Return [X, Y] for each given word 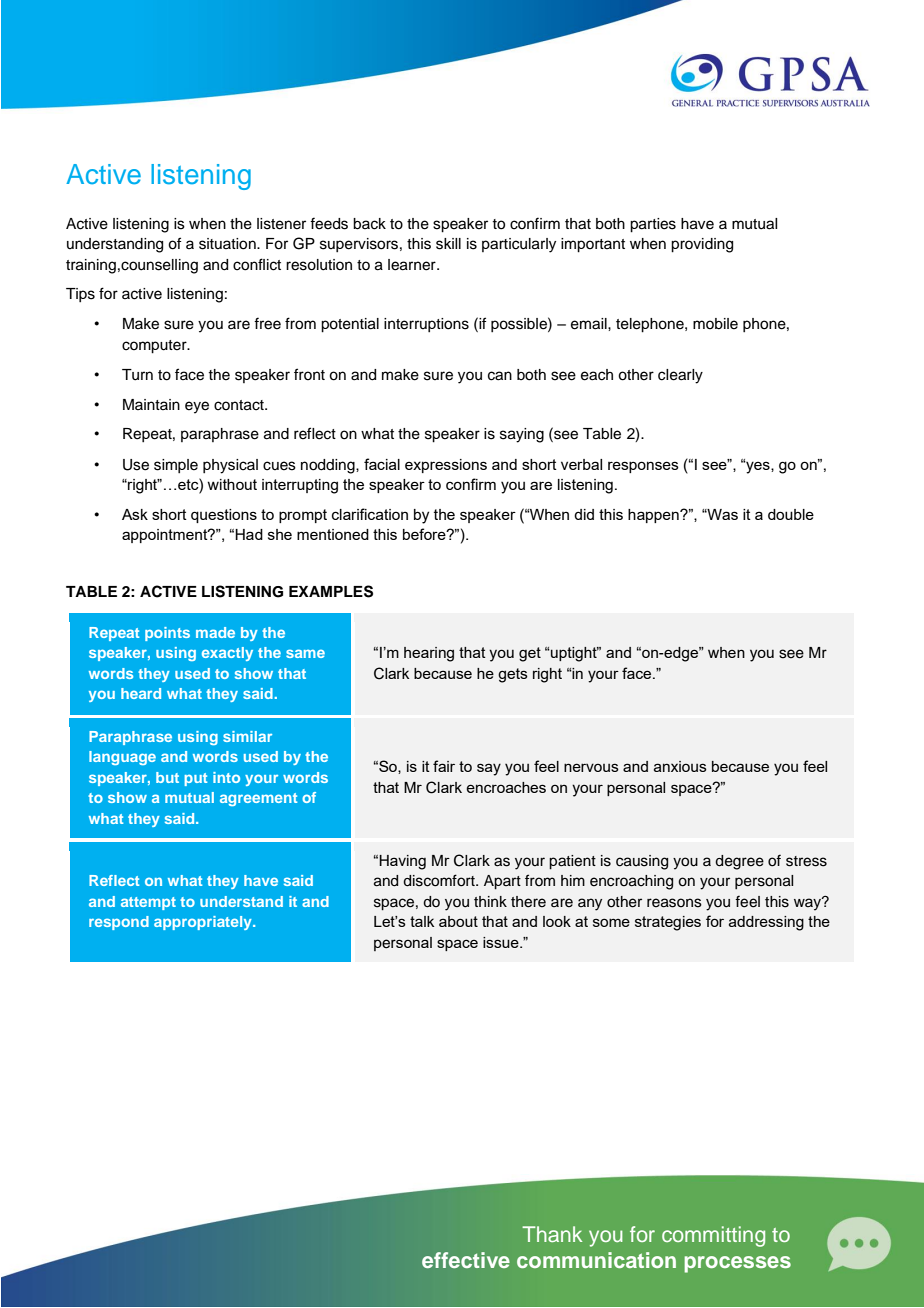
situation [228, 244]
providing [702, 245]
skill [448, 244]
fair [444, 766]
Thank [552, 1234]
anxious [680, 766]
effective [466, 1260]
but [167, 777]
